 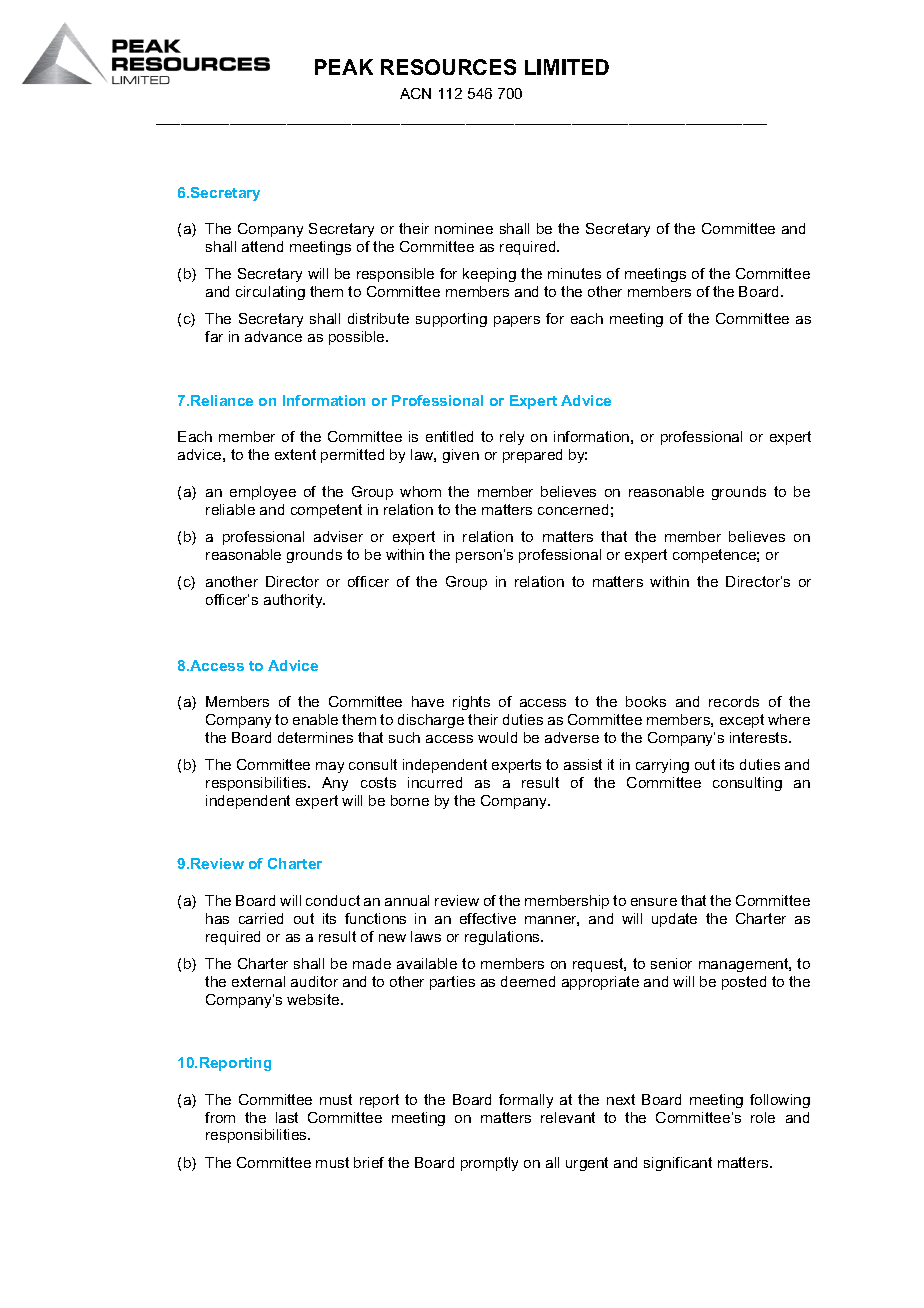 I want to click on papers, so click(x=517, y=321).
